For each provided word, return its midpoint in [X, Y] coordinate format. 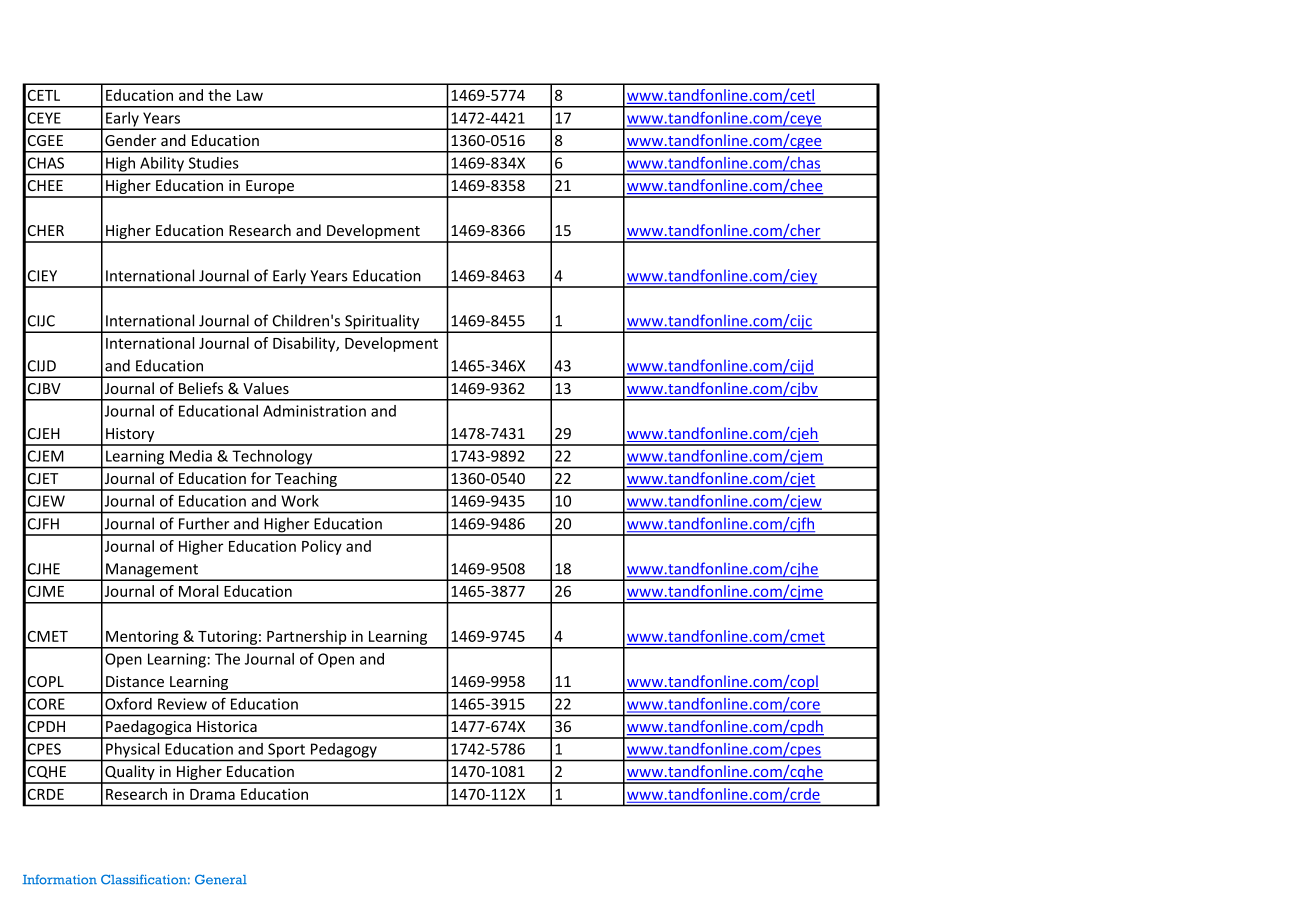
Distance [135, 681]
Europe [270, 188]
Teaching [306, 481]
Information [59, 879]
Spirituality [382, 323]
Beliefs [201, 388]
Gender [130, 140]
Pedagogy [344, 750]
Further [204, 523]
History [130, 436]
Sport [286, 750]
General [221, 879]
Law [250, 95]
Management [152, 571]
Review [182, 704]
